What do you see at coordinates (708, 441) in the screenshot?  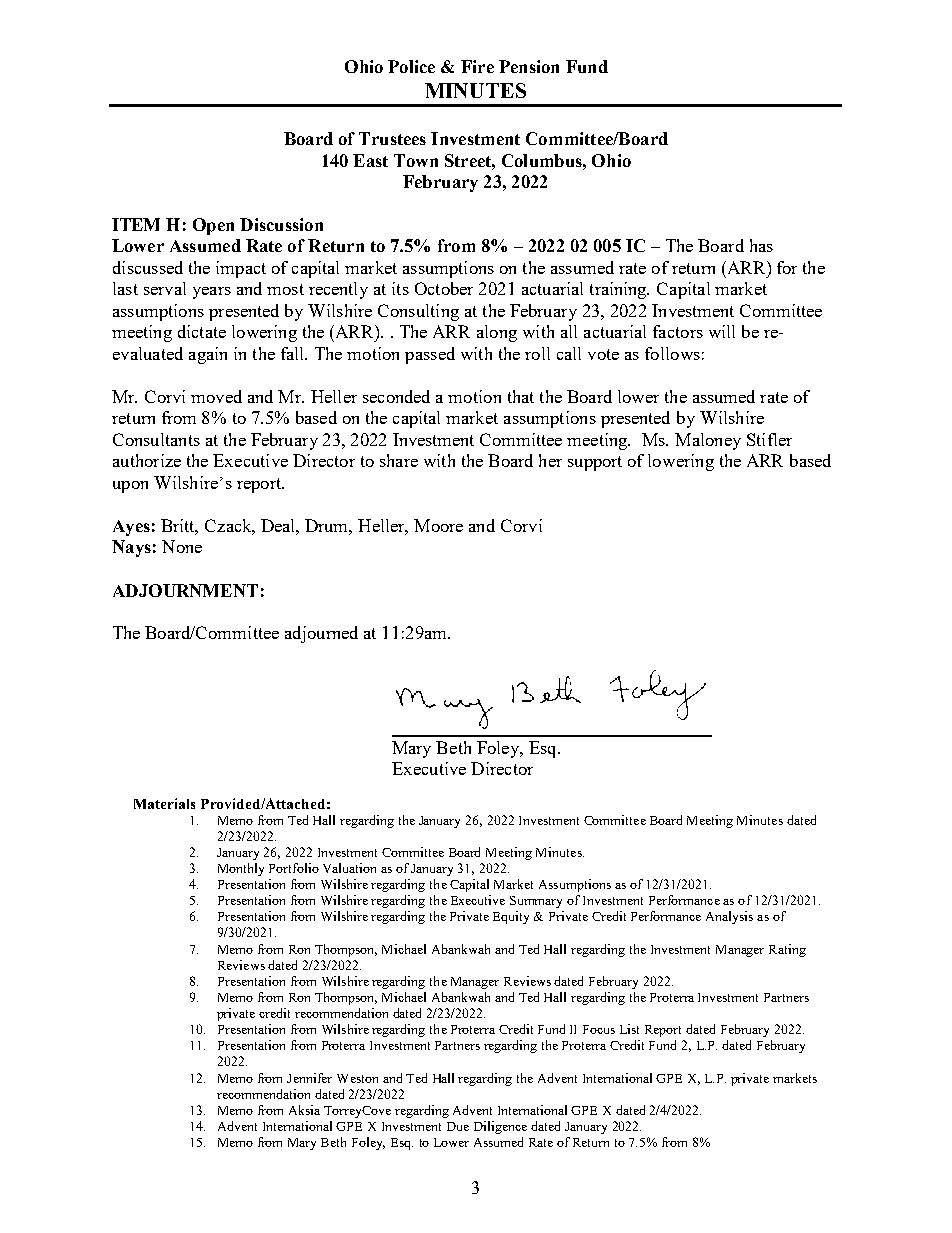 I see `Maloney` at bounding box center [708, 441].
